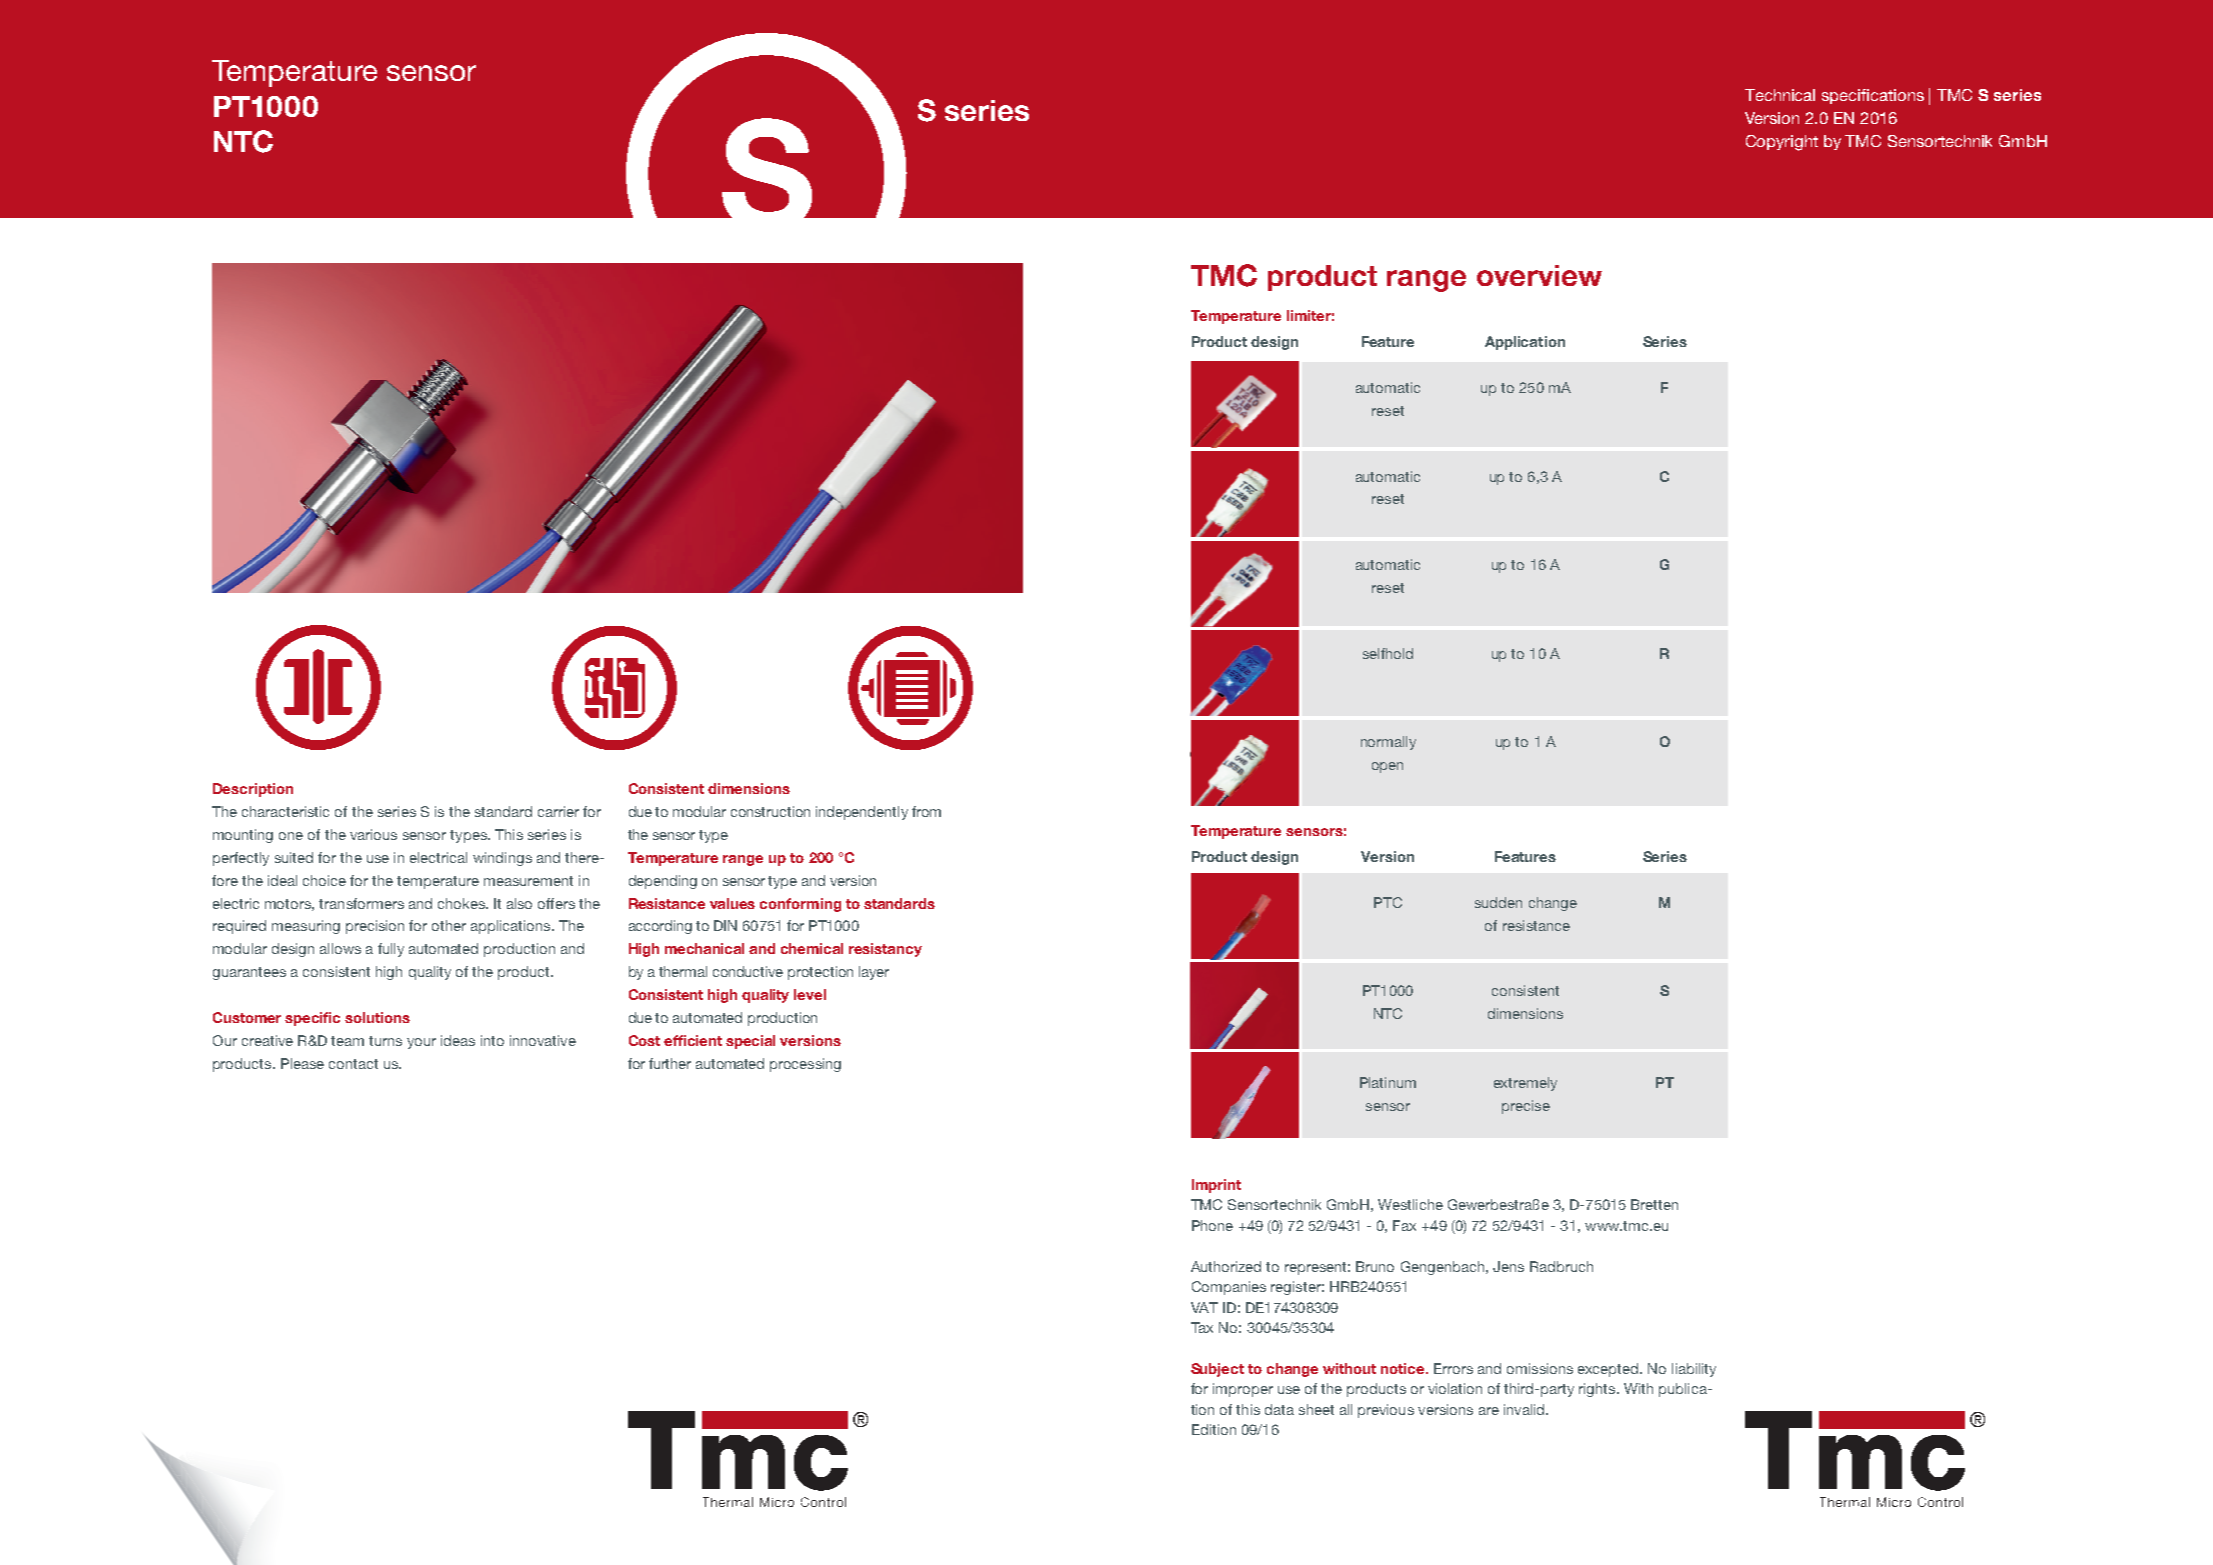  Describe the element at coordinates (558, 811) in the document. I see `carrier` at that location.
